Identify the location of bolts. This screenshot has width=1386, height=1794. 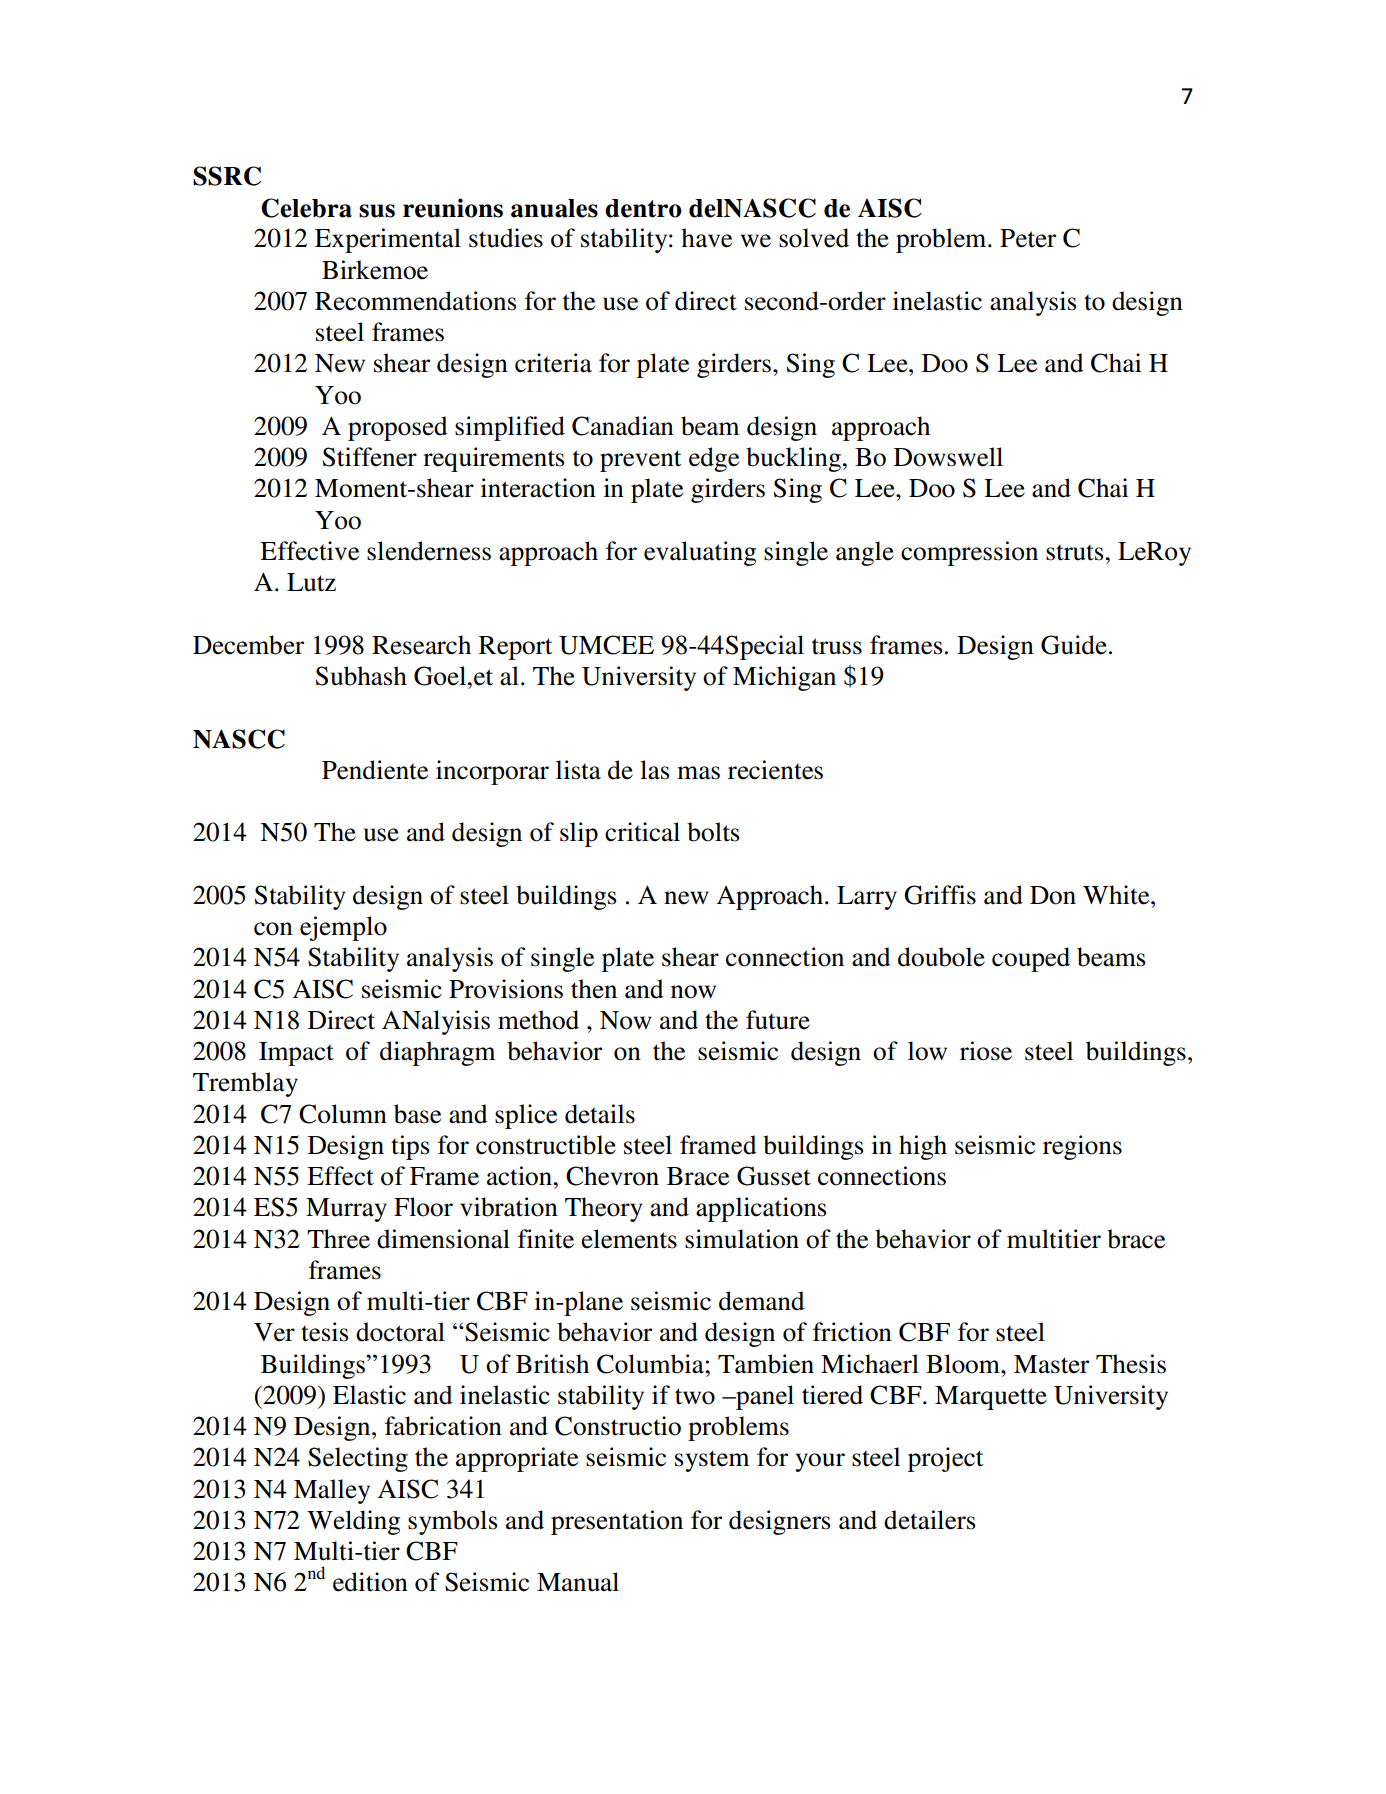
(713, 832).
